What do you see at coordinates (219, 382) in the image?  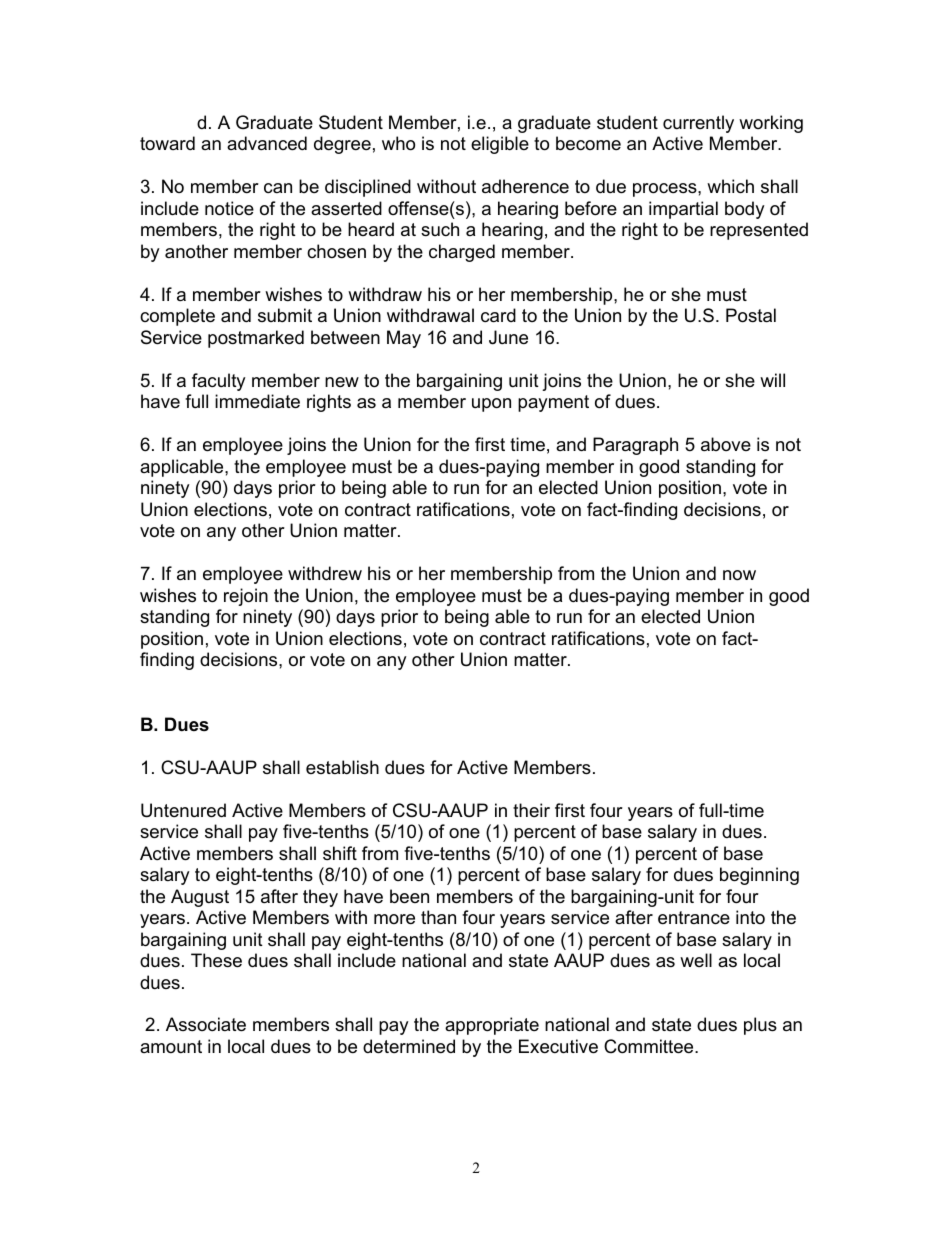 I see `faculty` at bounding box center [219, 382].
